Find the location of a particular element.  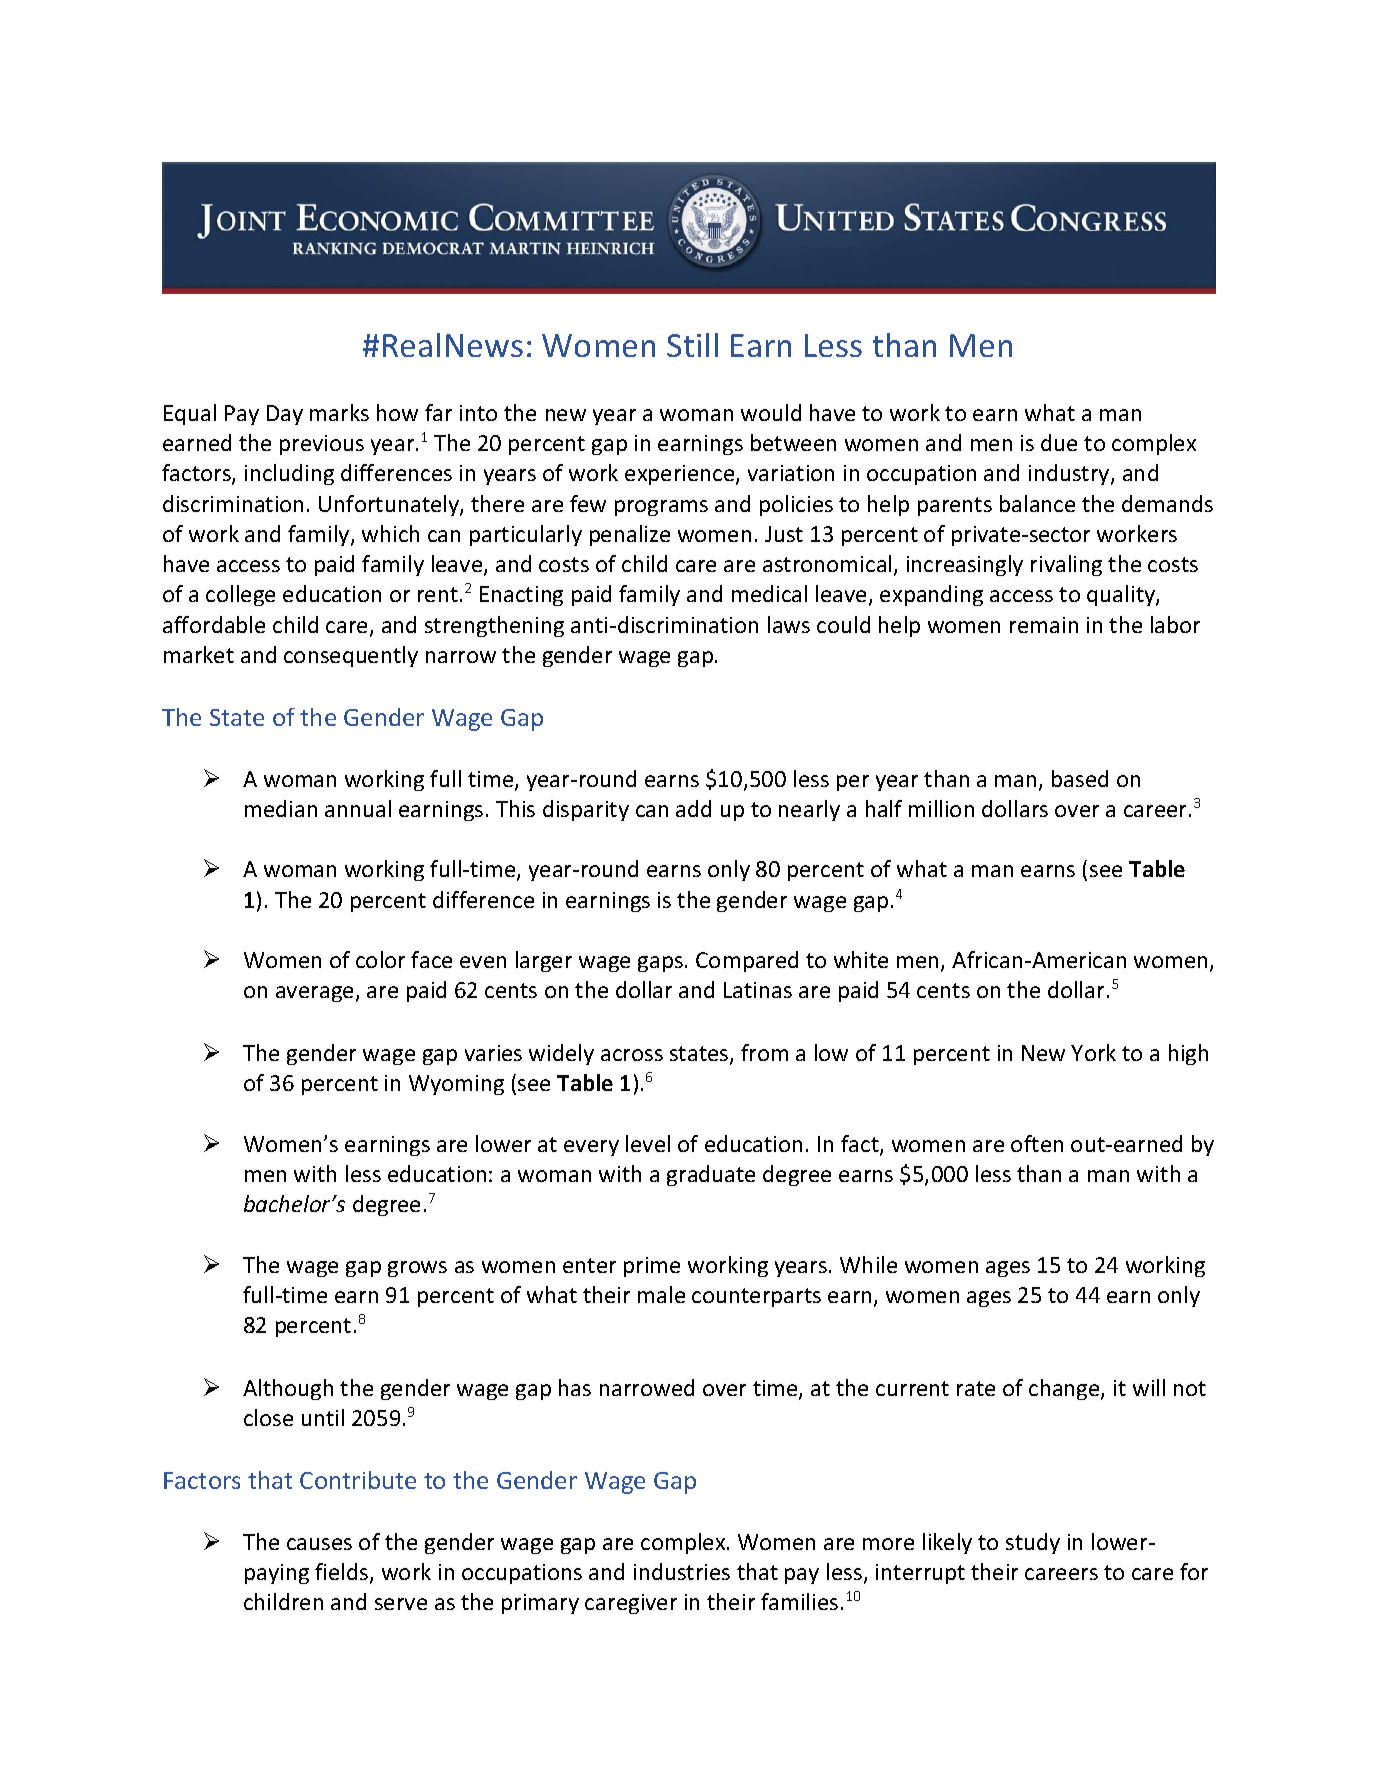

average is located at coordinates (314, 994).
